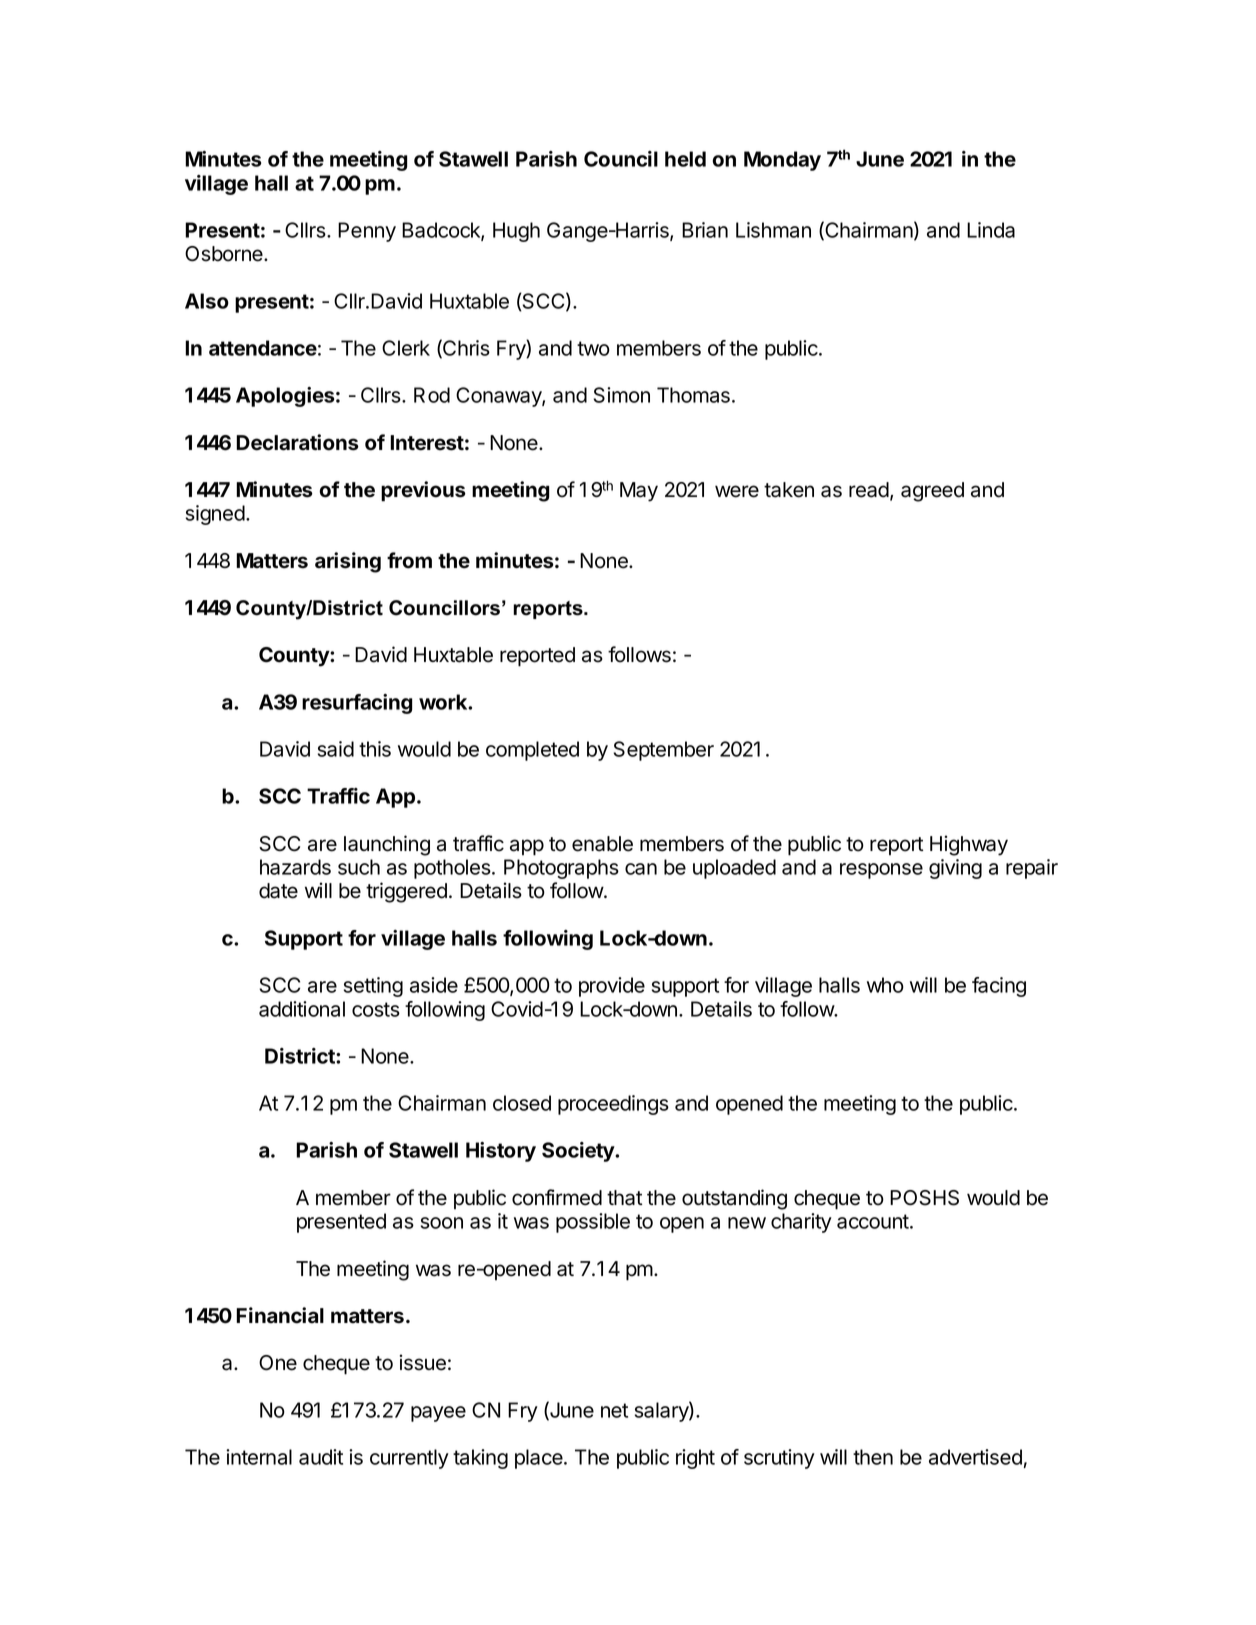  Describe the element at coordinates (991, 230) in the page. I see `Linda` at that location.
